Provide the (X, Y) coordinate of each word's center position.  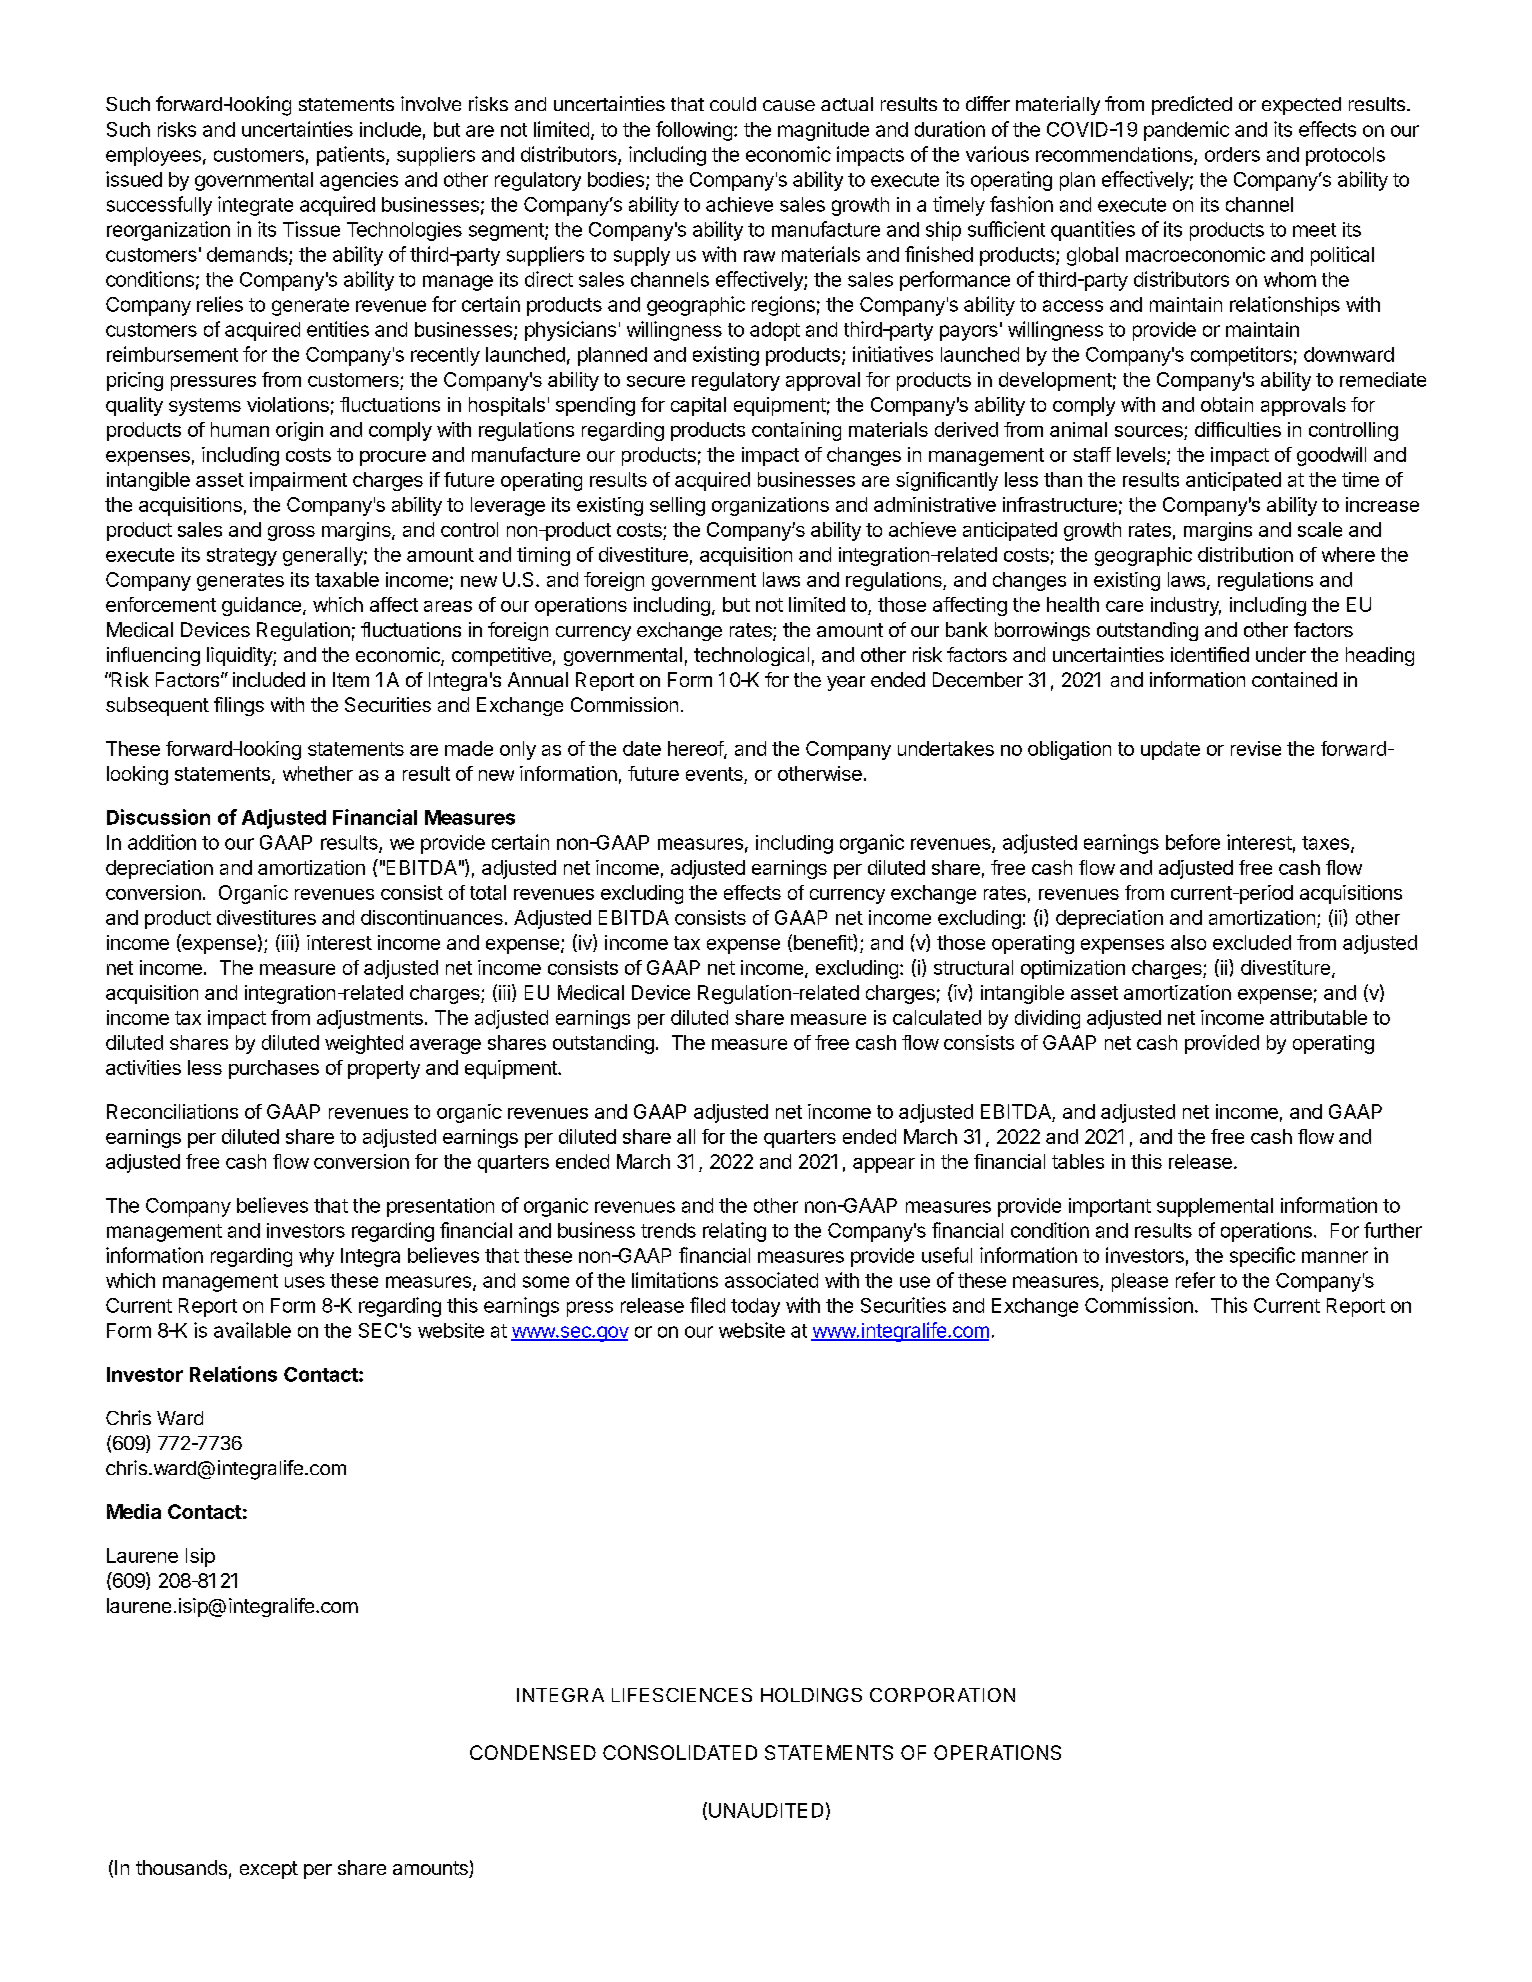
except (269, 1870)
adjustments (370, 1019)
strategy (242, 557)
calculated (937, 1017)
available (252, 1330)
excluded (1252, 942)
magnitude (823, 131)
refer (1195, 1280)
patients (352, 156)
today (755, 1307)
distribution (1245, 554)
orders (1232, 154)
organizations (770, 506)
